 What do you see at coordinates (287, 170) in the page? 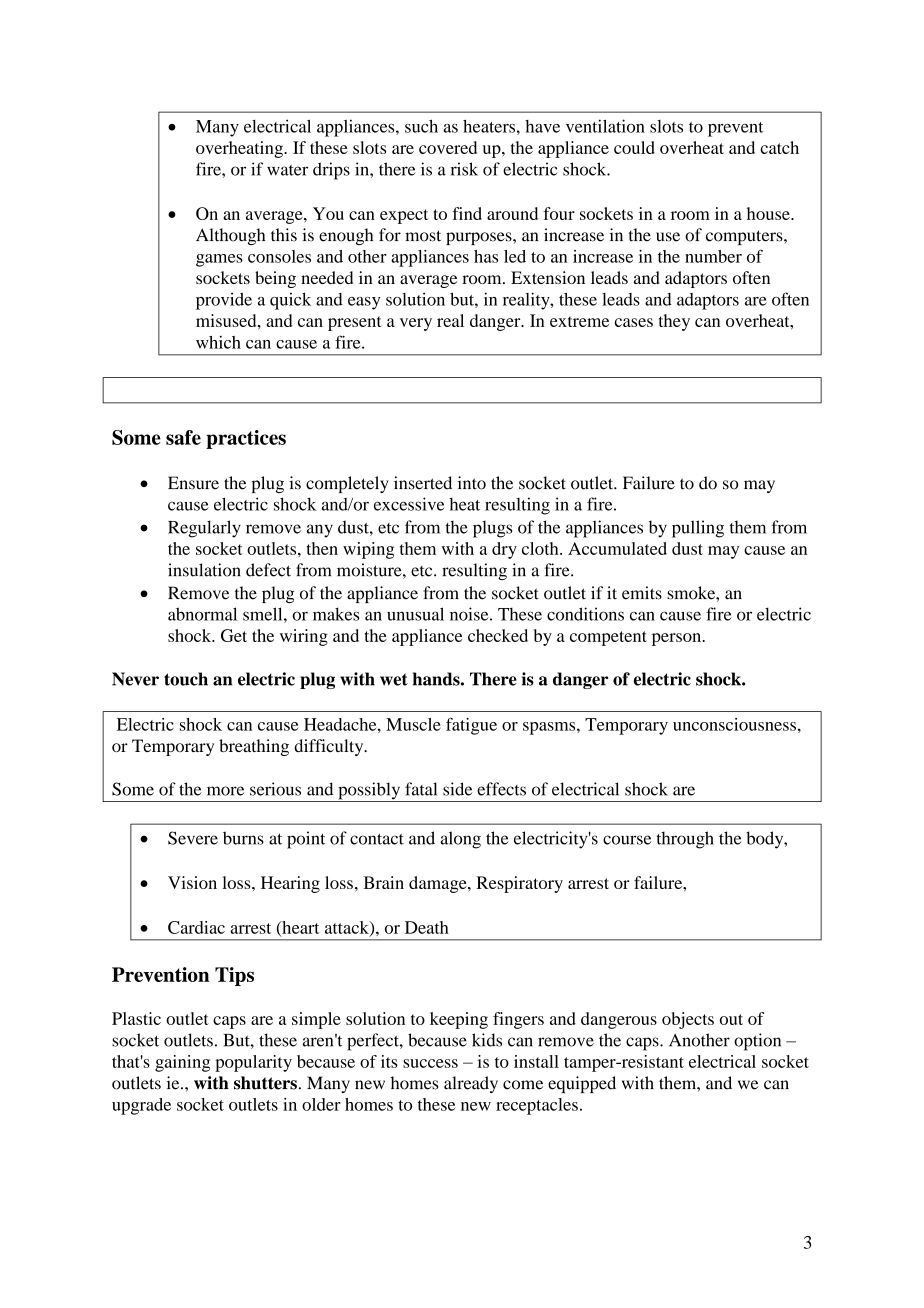
I see `water` at bounding box center [287, 170].
